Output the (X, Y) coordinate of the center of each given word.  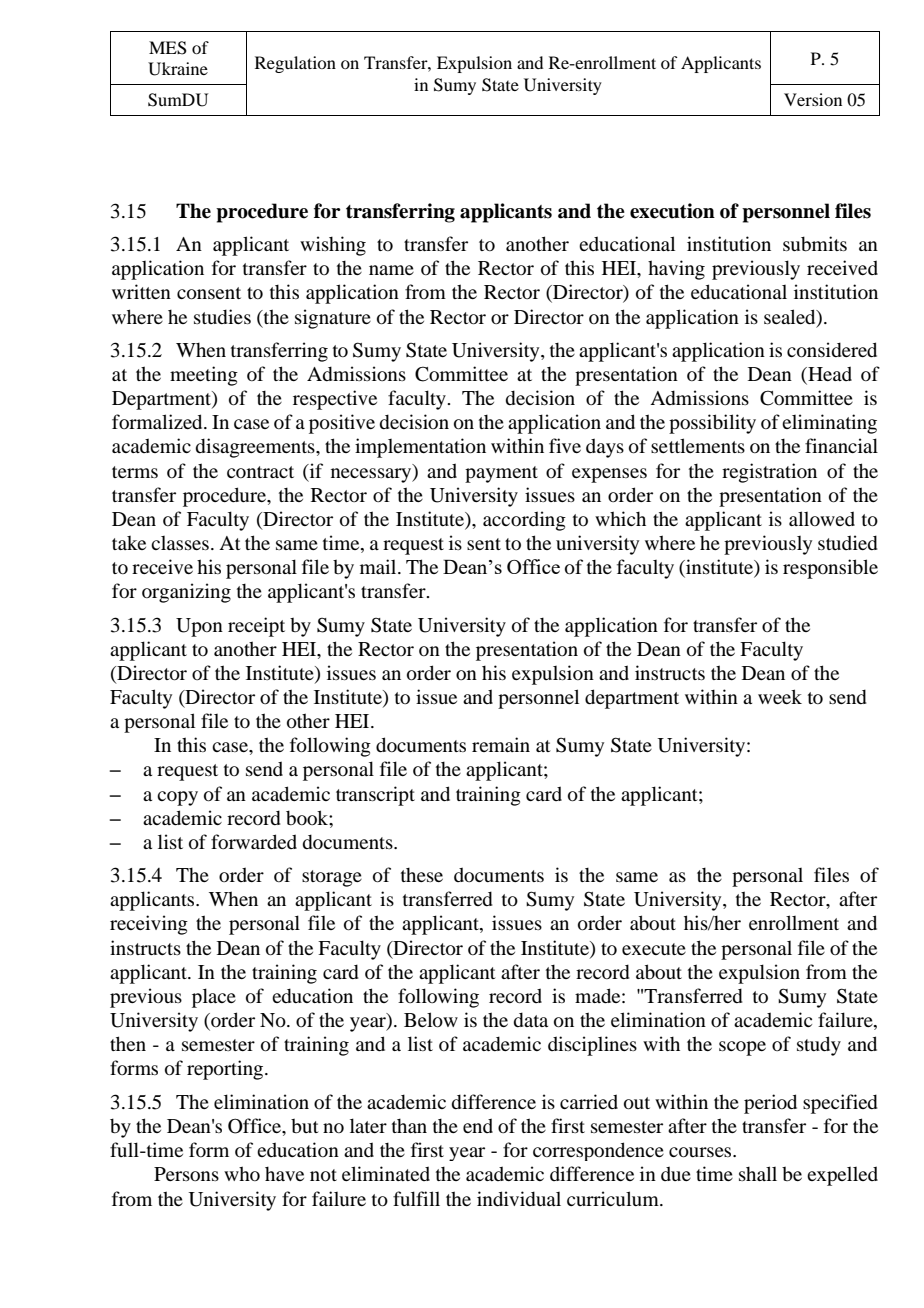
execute (654, 949)
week (780, 696)
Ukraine (178, 69)
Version (813, 99)
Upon (199, 627)
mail (379, 566)
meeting (204, 376)
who (242, 1173)
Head (829, 375)
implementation (420, 448)
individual (519, 1198)
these (422, 875)
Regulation (295, 64)
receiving (149, 925)
